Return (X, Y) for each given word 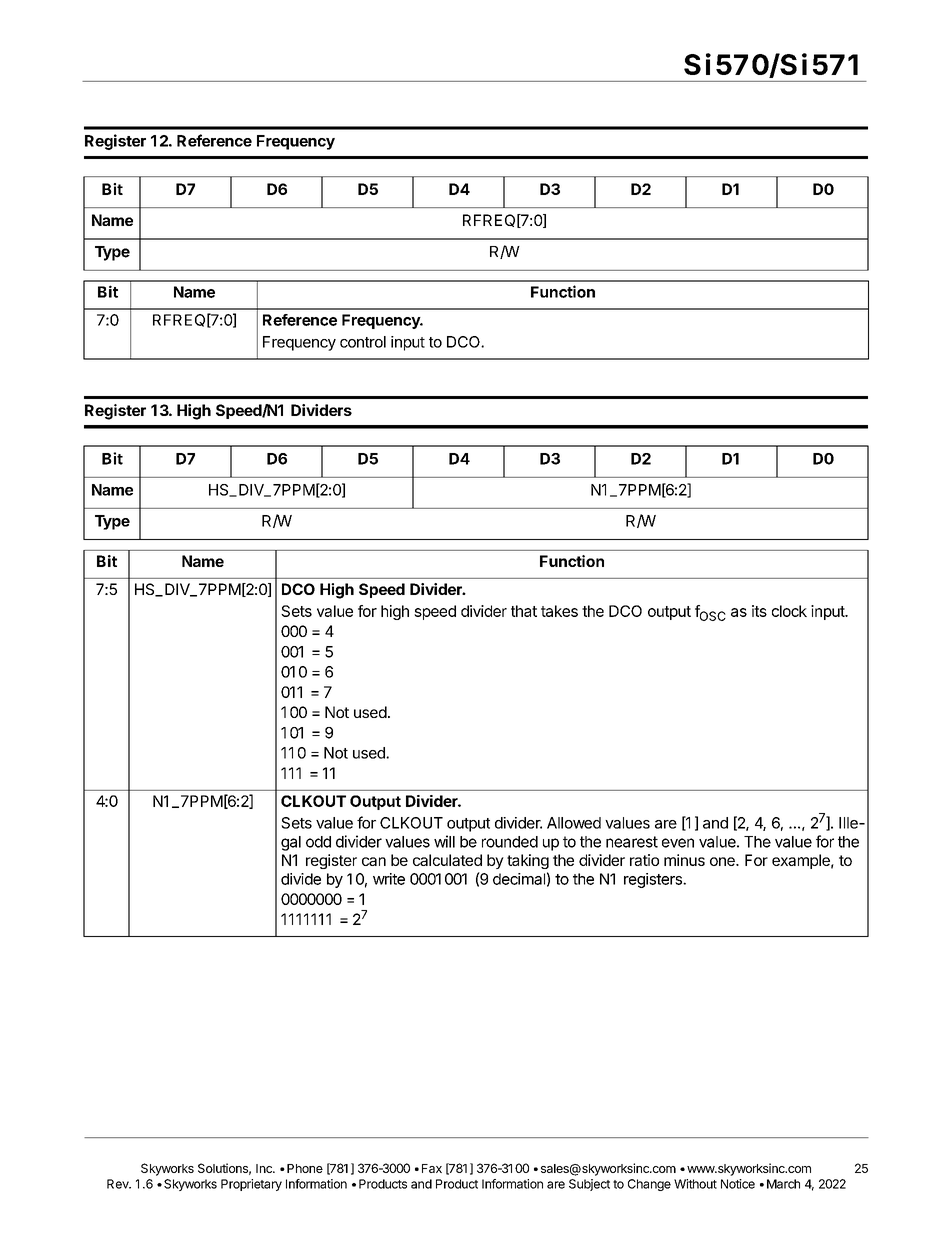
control (363, 342)
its (759, 611)
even (678, 843)
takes (559, 611)
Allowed (574, 823)
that (524, 611)
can (374, 861)
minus (684, 860)
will (444, 841)
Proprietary (251, 1185)
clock (789, 611)
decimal (519, 879)
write (389, 879)
